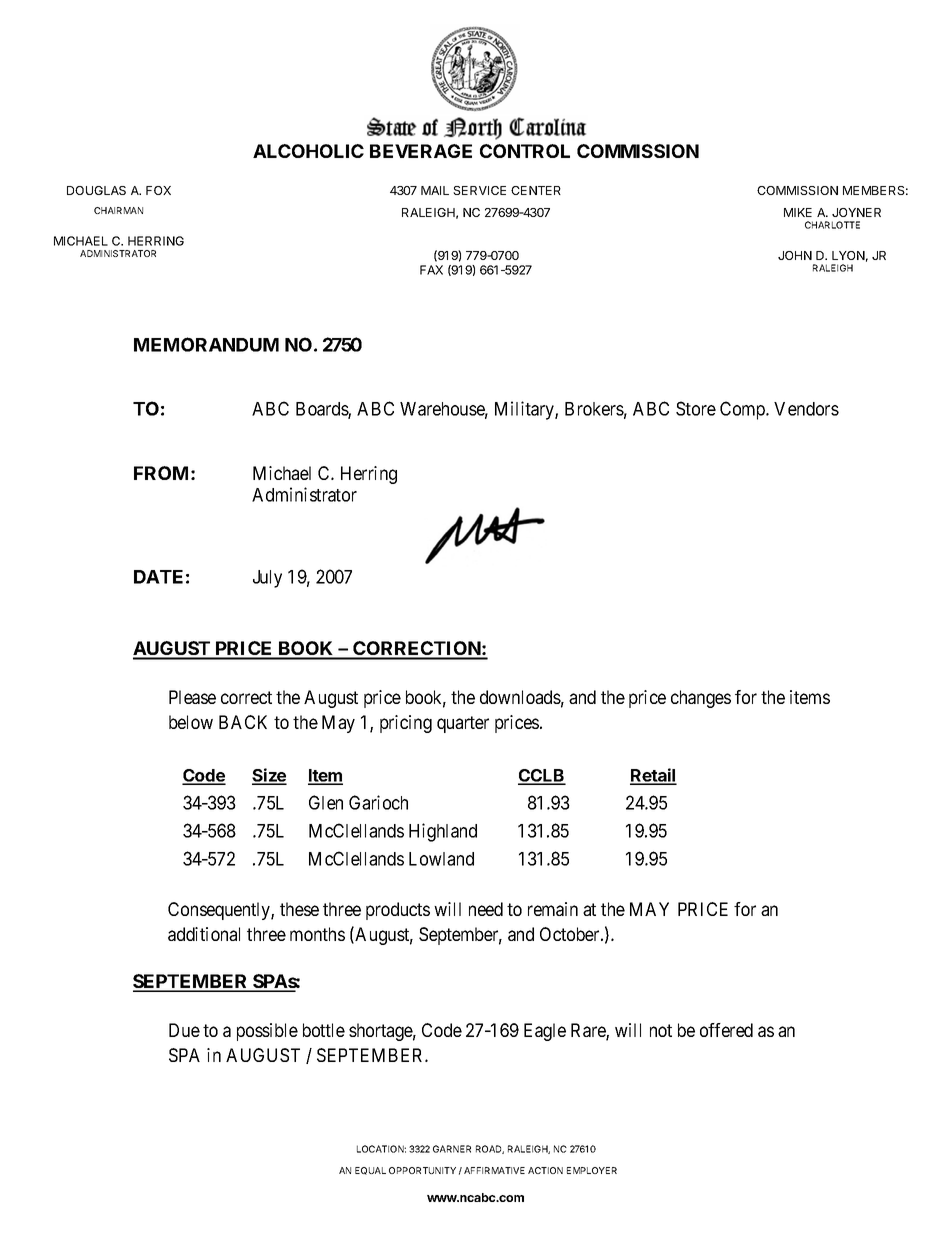  Describe the element at coordinates (452, 1149) in the screenshot. I see `GARNER` at that location.
